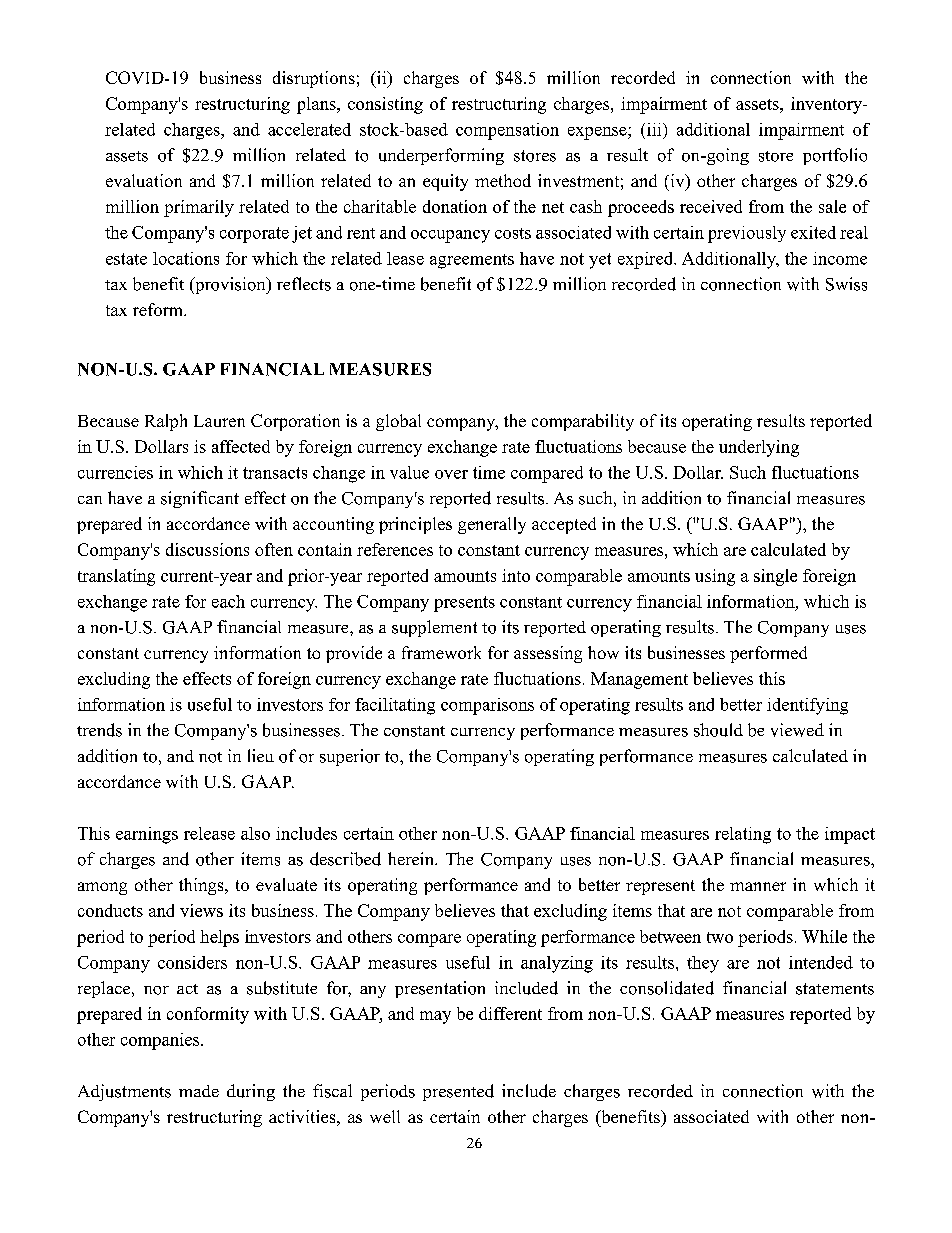 Image resolution: width=952 pixels, height=1233 pixels. Describe the element at coordinates (412, 858) in the screenshot. I see `herein` at that location.
